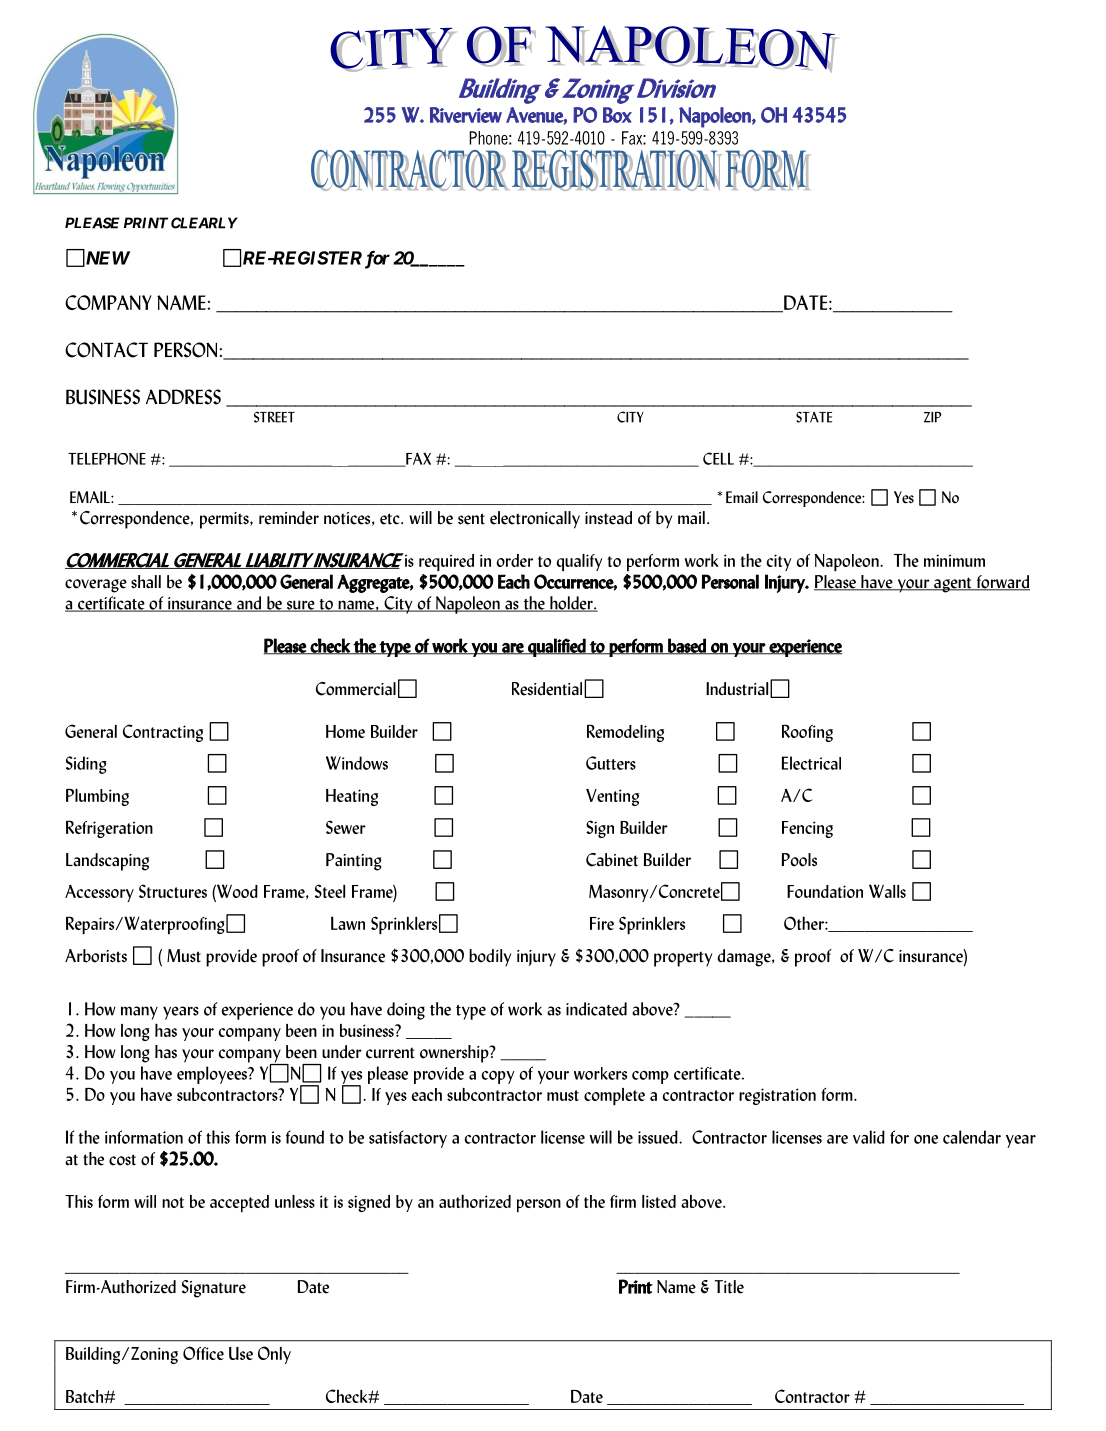 This screenshot has width=1106, height=1431. I want to click on CLEARLY, so click(204, 223).
